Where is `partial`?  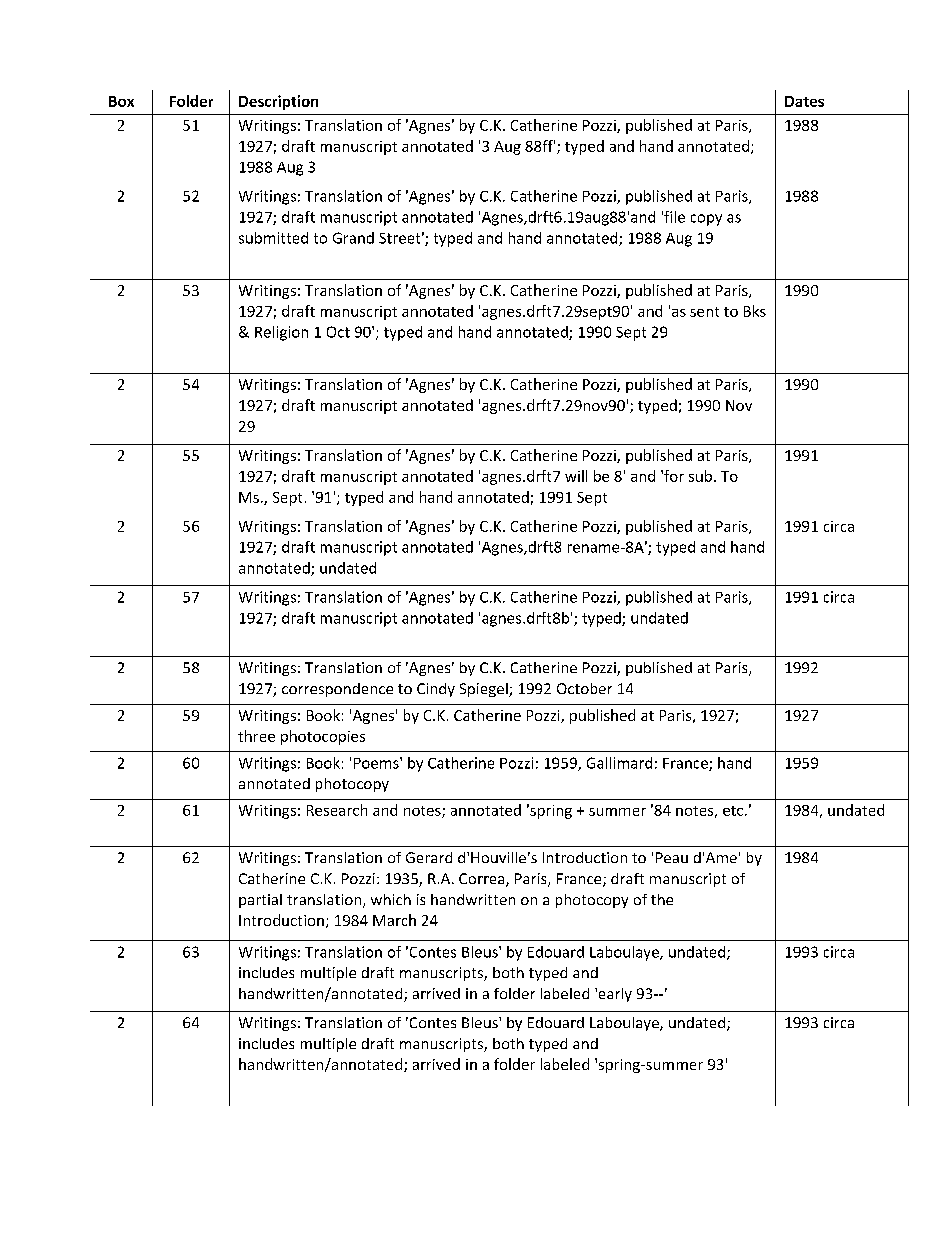 partial is located at coordinates (260, 901).
